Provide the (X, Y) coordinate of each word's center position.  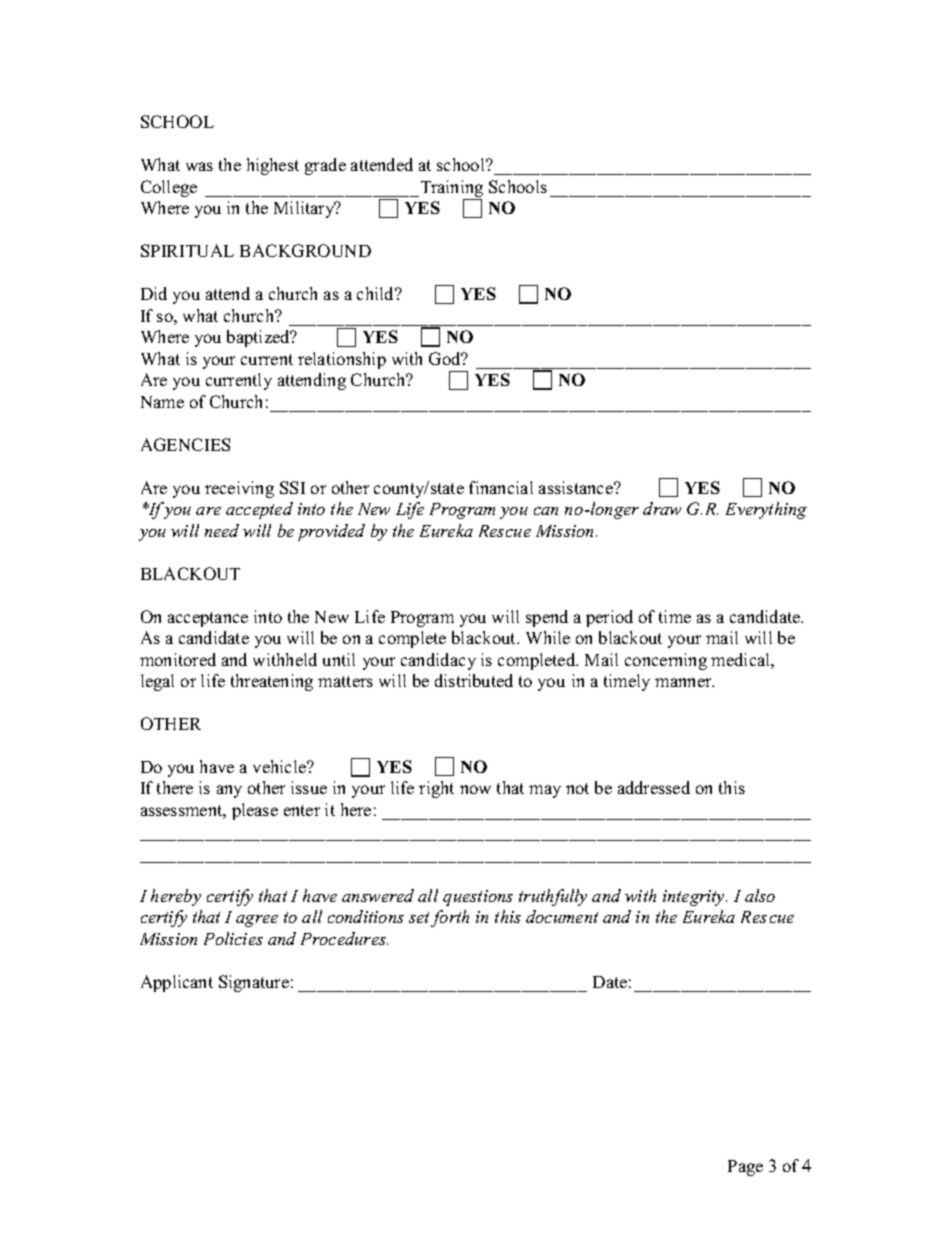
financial (501, 487)
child (377, 293)
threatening (272, 682)
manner (684, 682)
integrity (695, 898)
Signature (254, 983)
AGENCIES (185, 444)
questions (478, 898)
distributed (474, 680)
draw (662, 508)
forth (450, 918)
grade (325, 166)
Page (745, 1168)
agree (257, 921)
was (199, 166)
